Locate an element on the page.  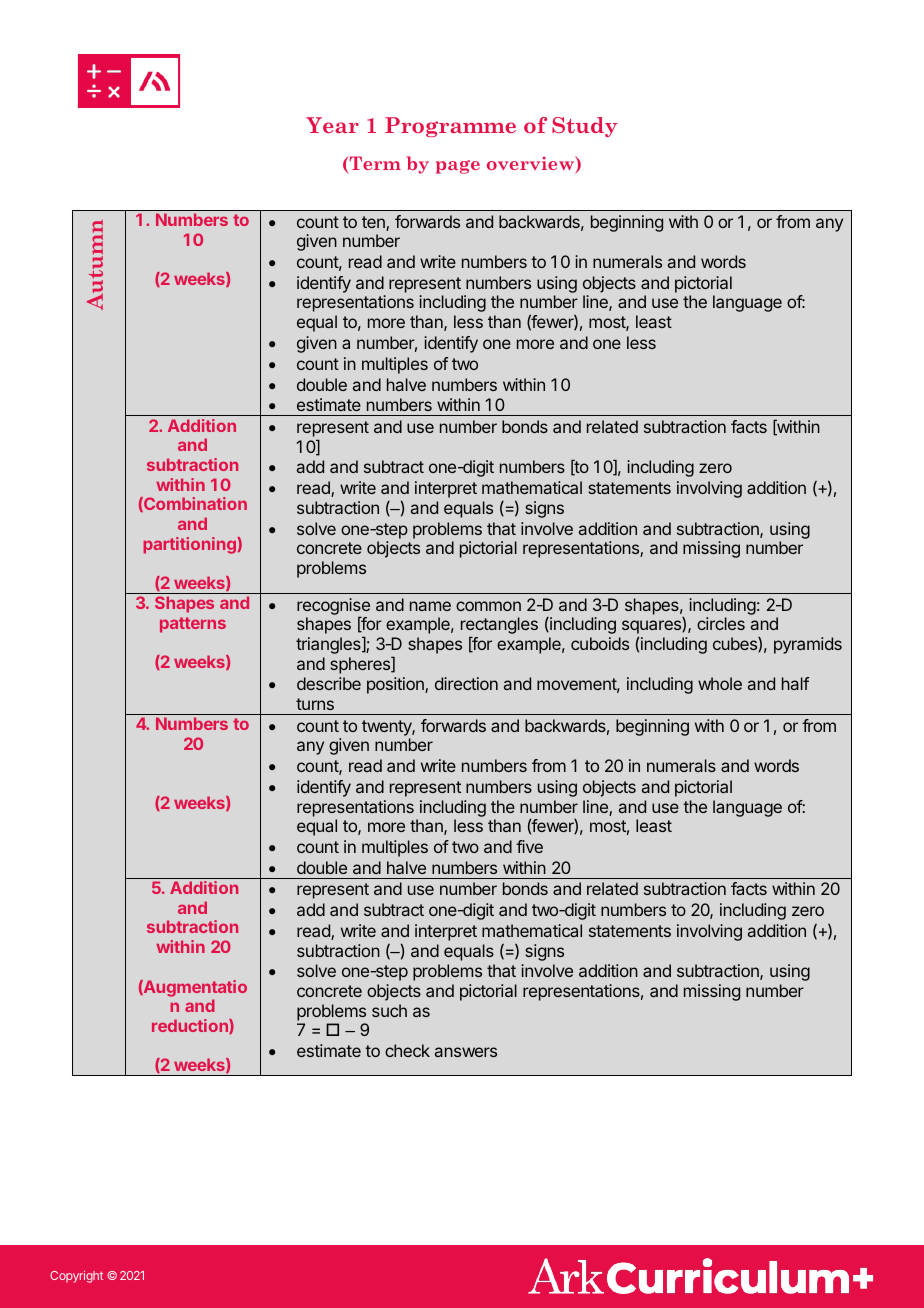
five is located at coordinates (529, 846).
